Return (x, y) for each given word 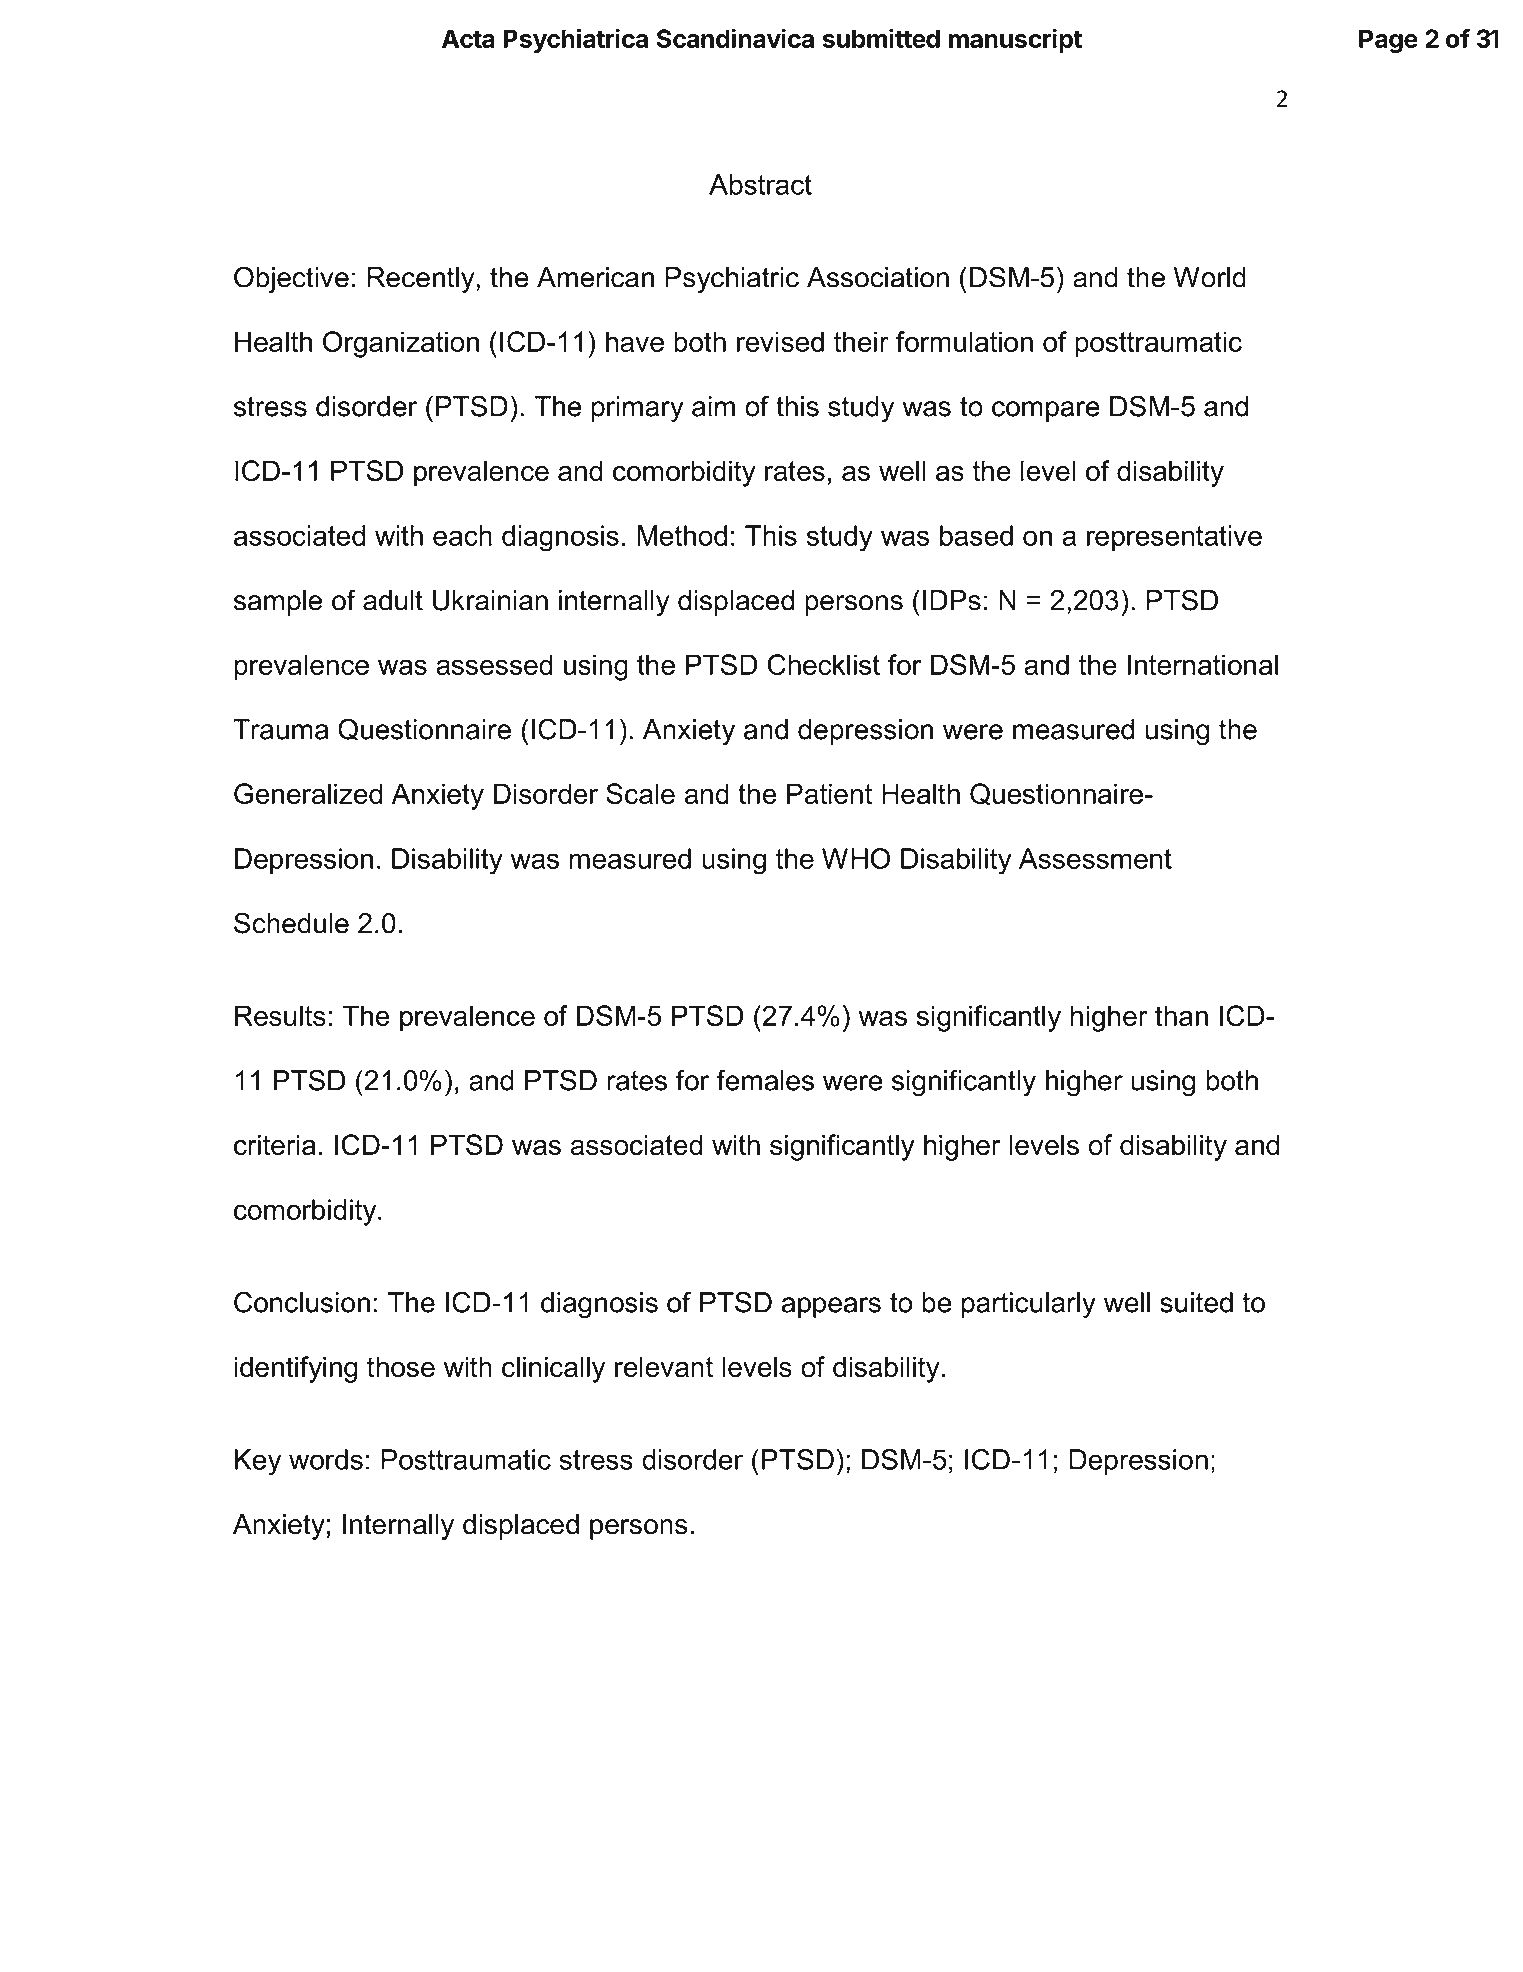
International (1203, 664)
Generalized (308, 793)
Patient (829, 793)
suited (1196, 1302)
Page (1388, 41)
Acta (468, 38)
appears (831, 1307)
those (401, 1366)
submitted (881, 38)
